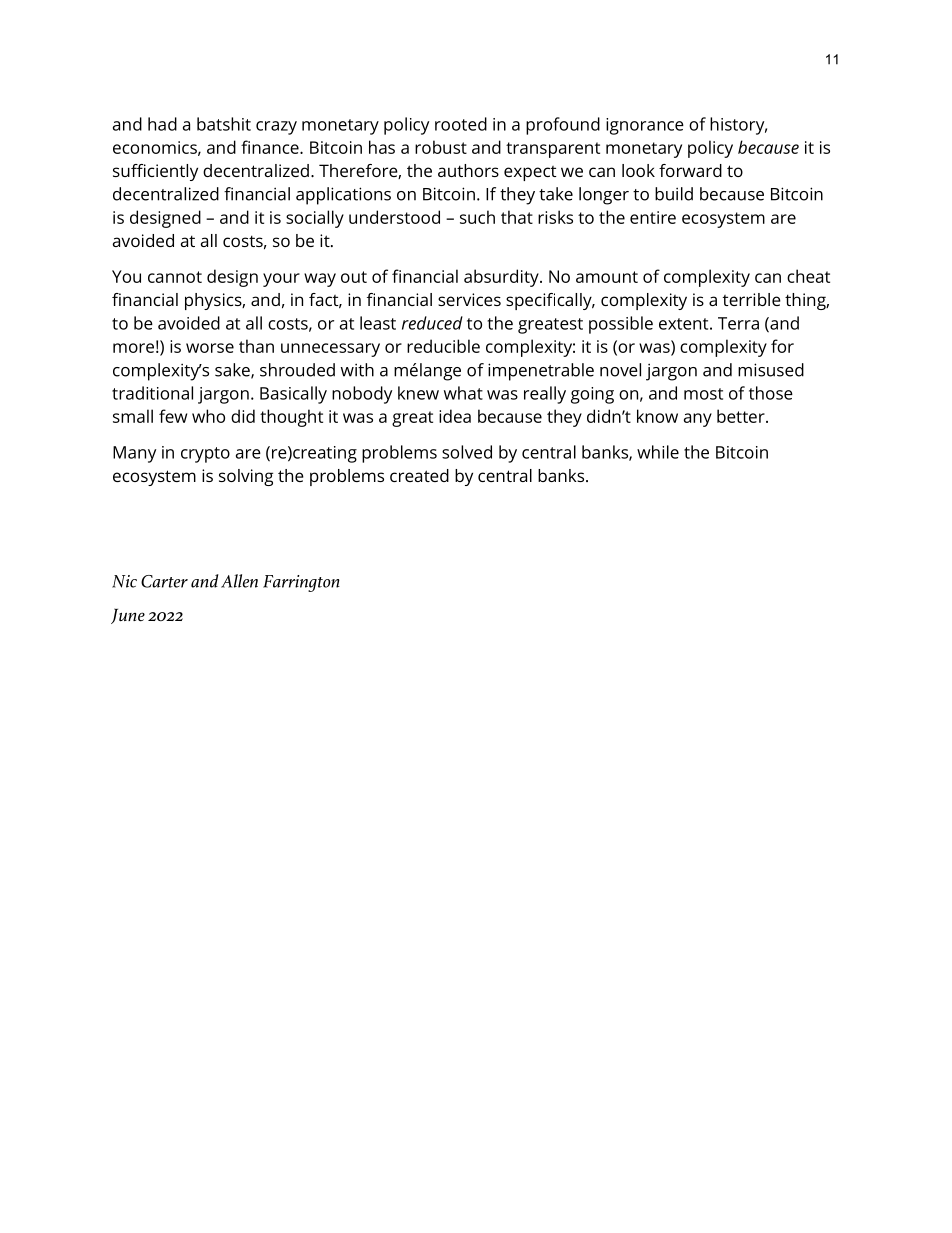 The image size is (952, 1233). Describe the element at coordinates (239, 581) in the screenshot. I see `Allen` at that location.
